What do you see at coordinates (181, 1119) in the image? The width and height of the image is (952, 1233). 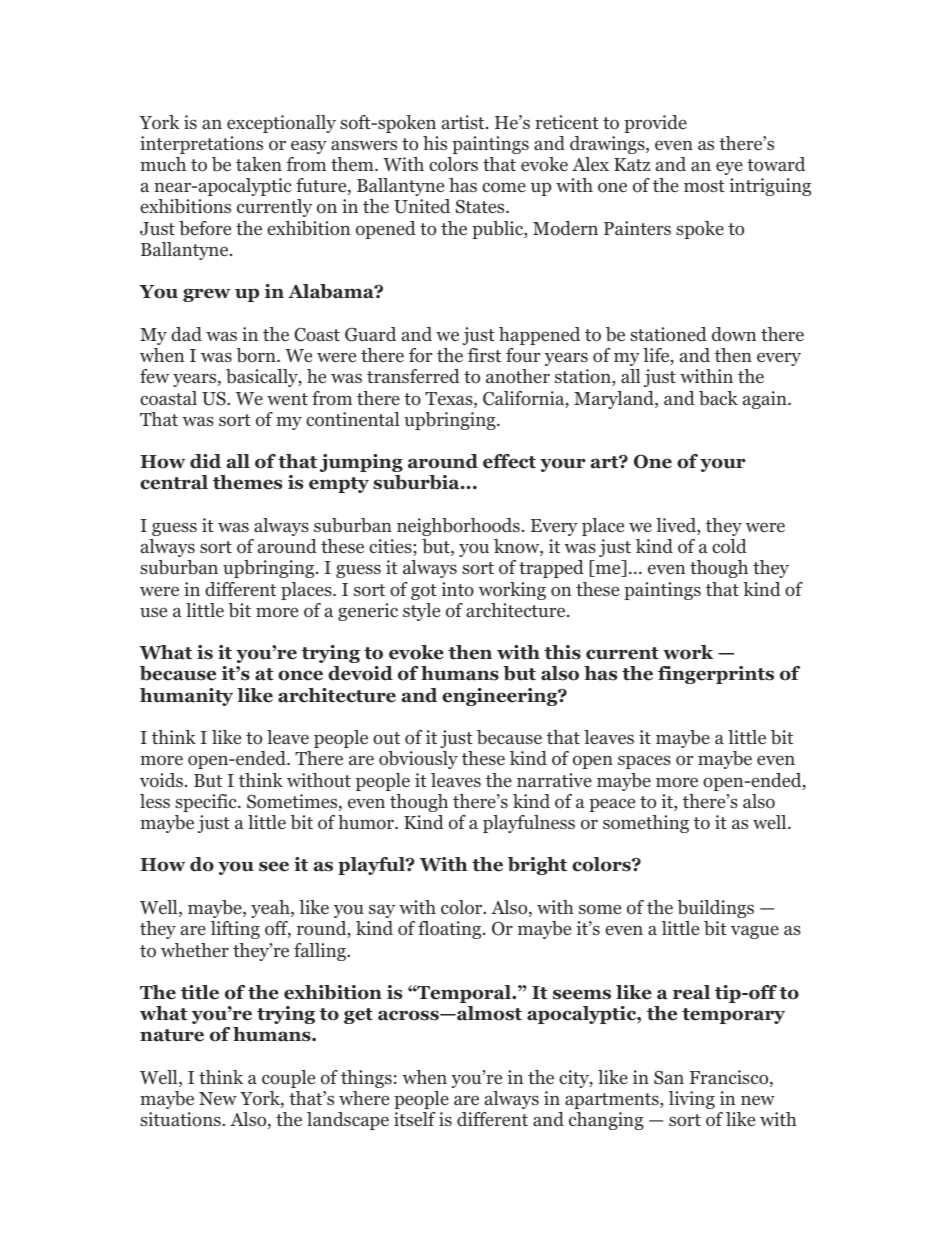 I see `situations` at bounding box center [181, 1119].
